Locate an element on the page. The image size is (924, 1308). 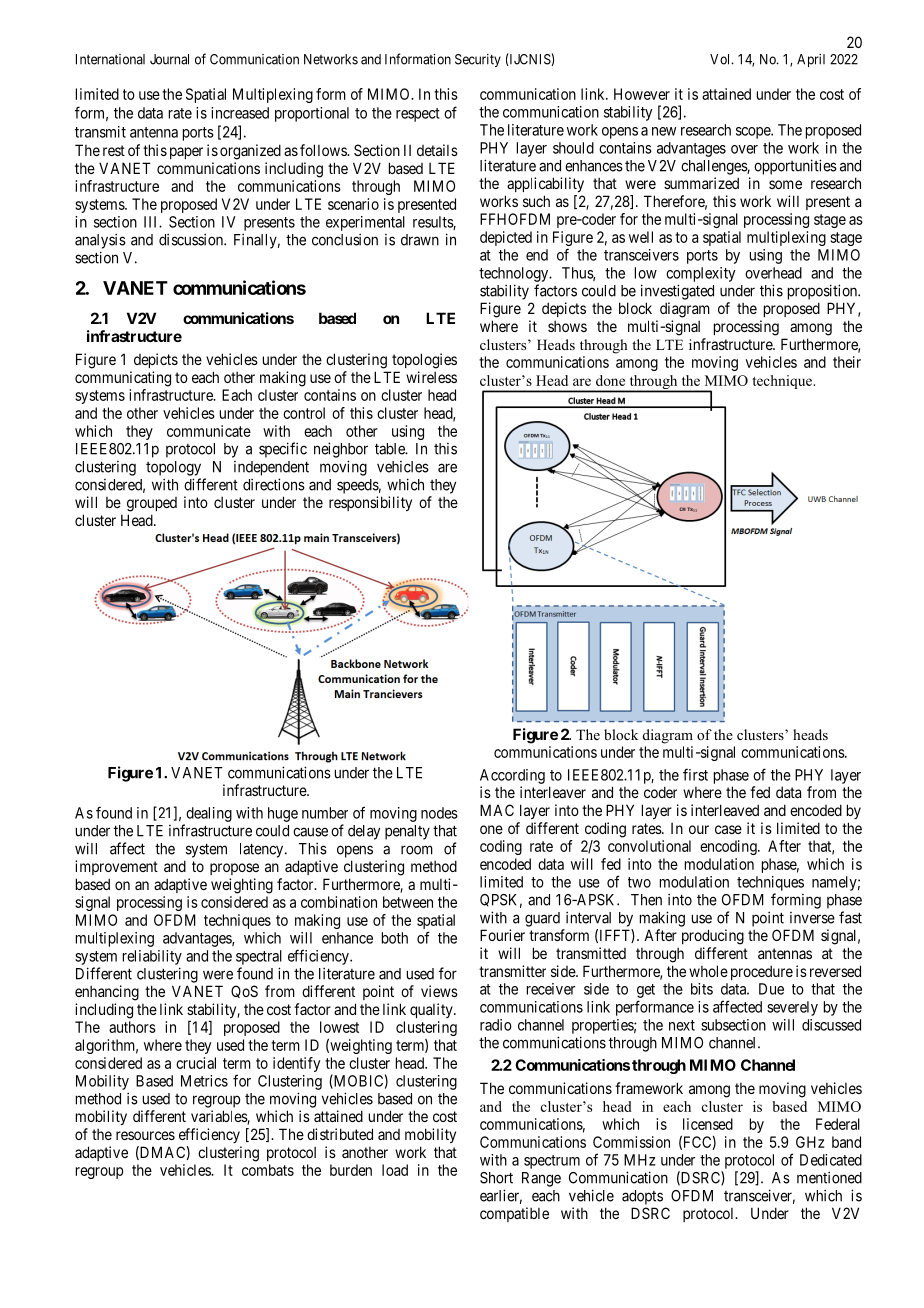
wireless is located at coordinates (431, 377).
